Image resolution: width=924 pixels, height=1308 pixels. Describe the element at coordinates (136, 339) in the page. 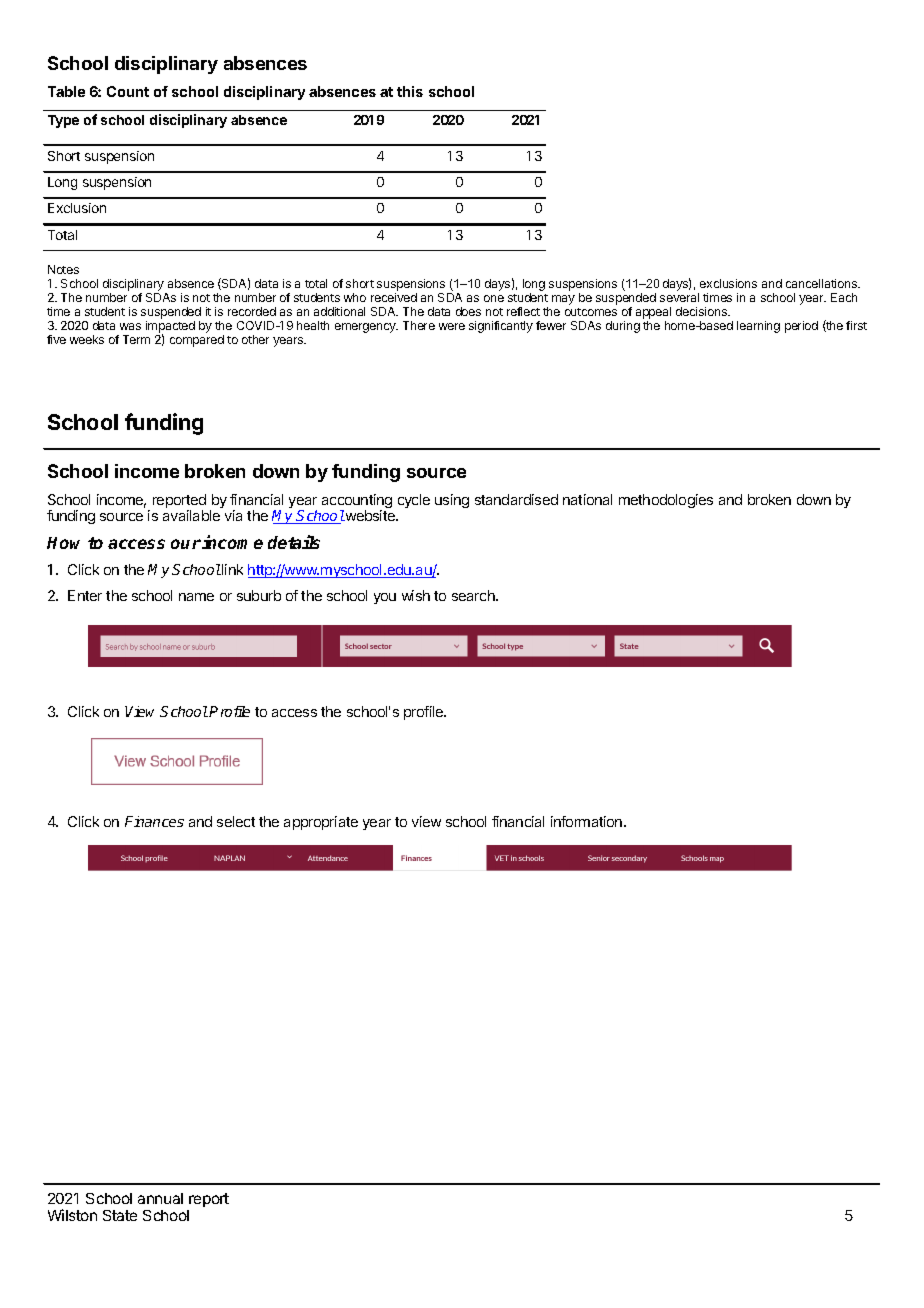

I see `Term` at that location.
